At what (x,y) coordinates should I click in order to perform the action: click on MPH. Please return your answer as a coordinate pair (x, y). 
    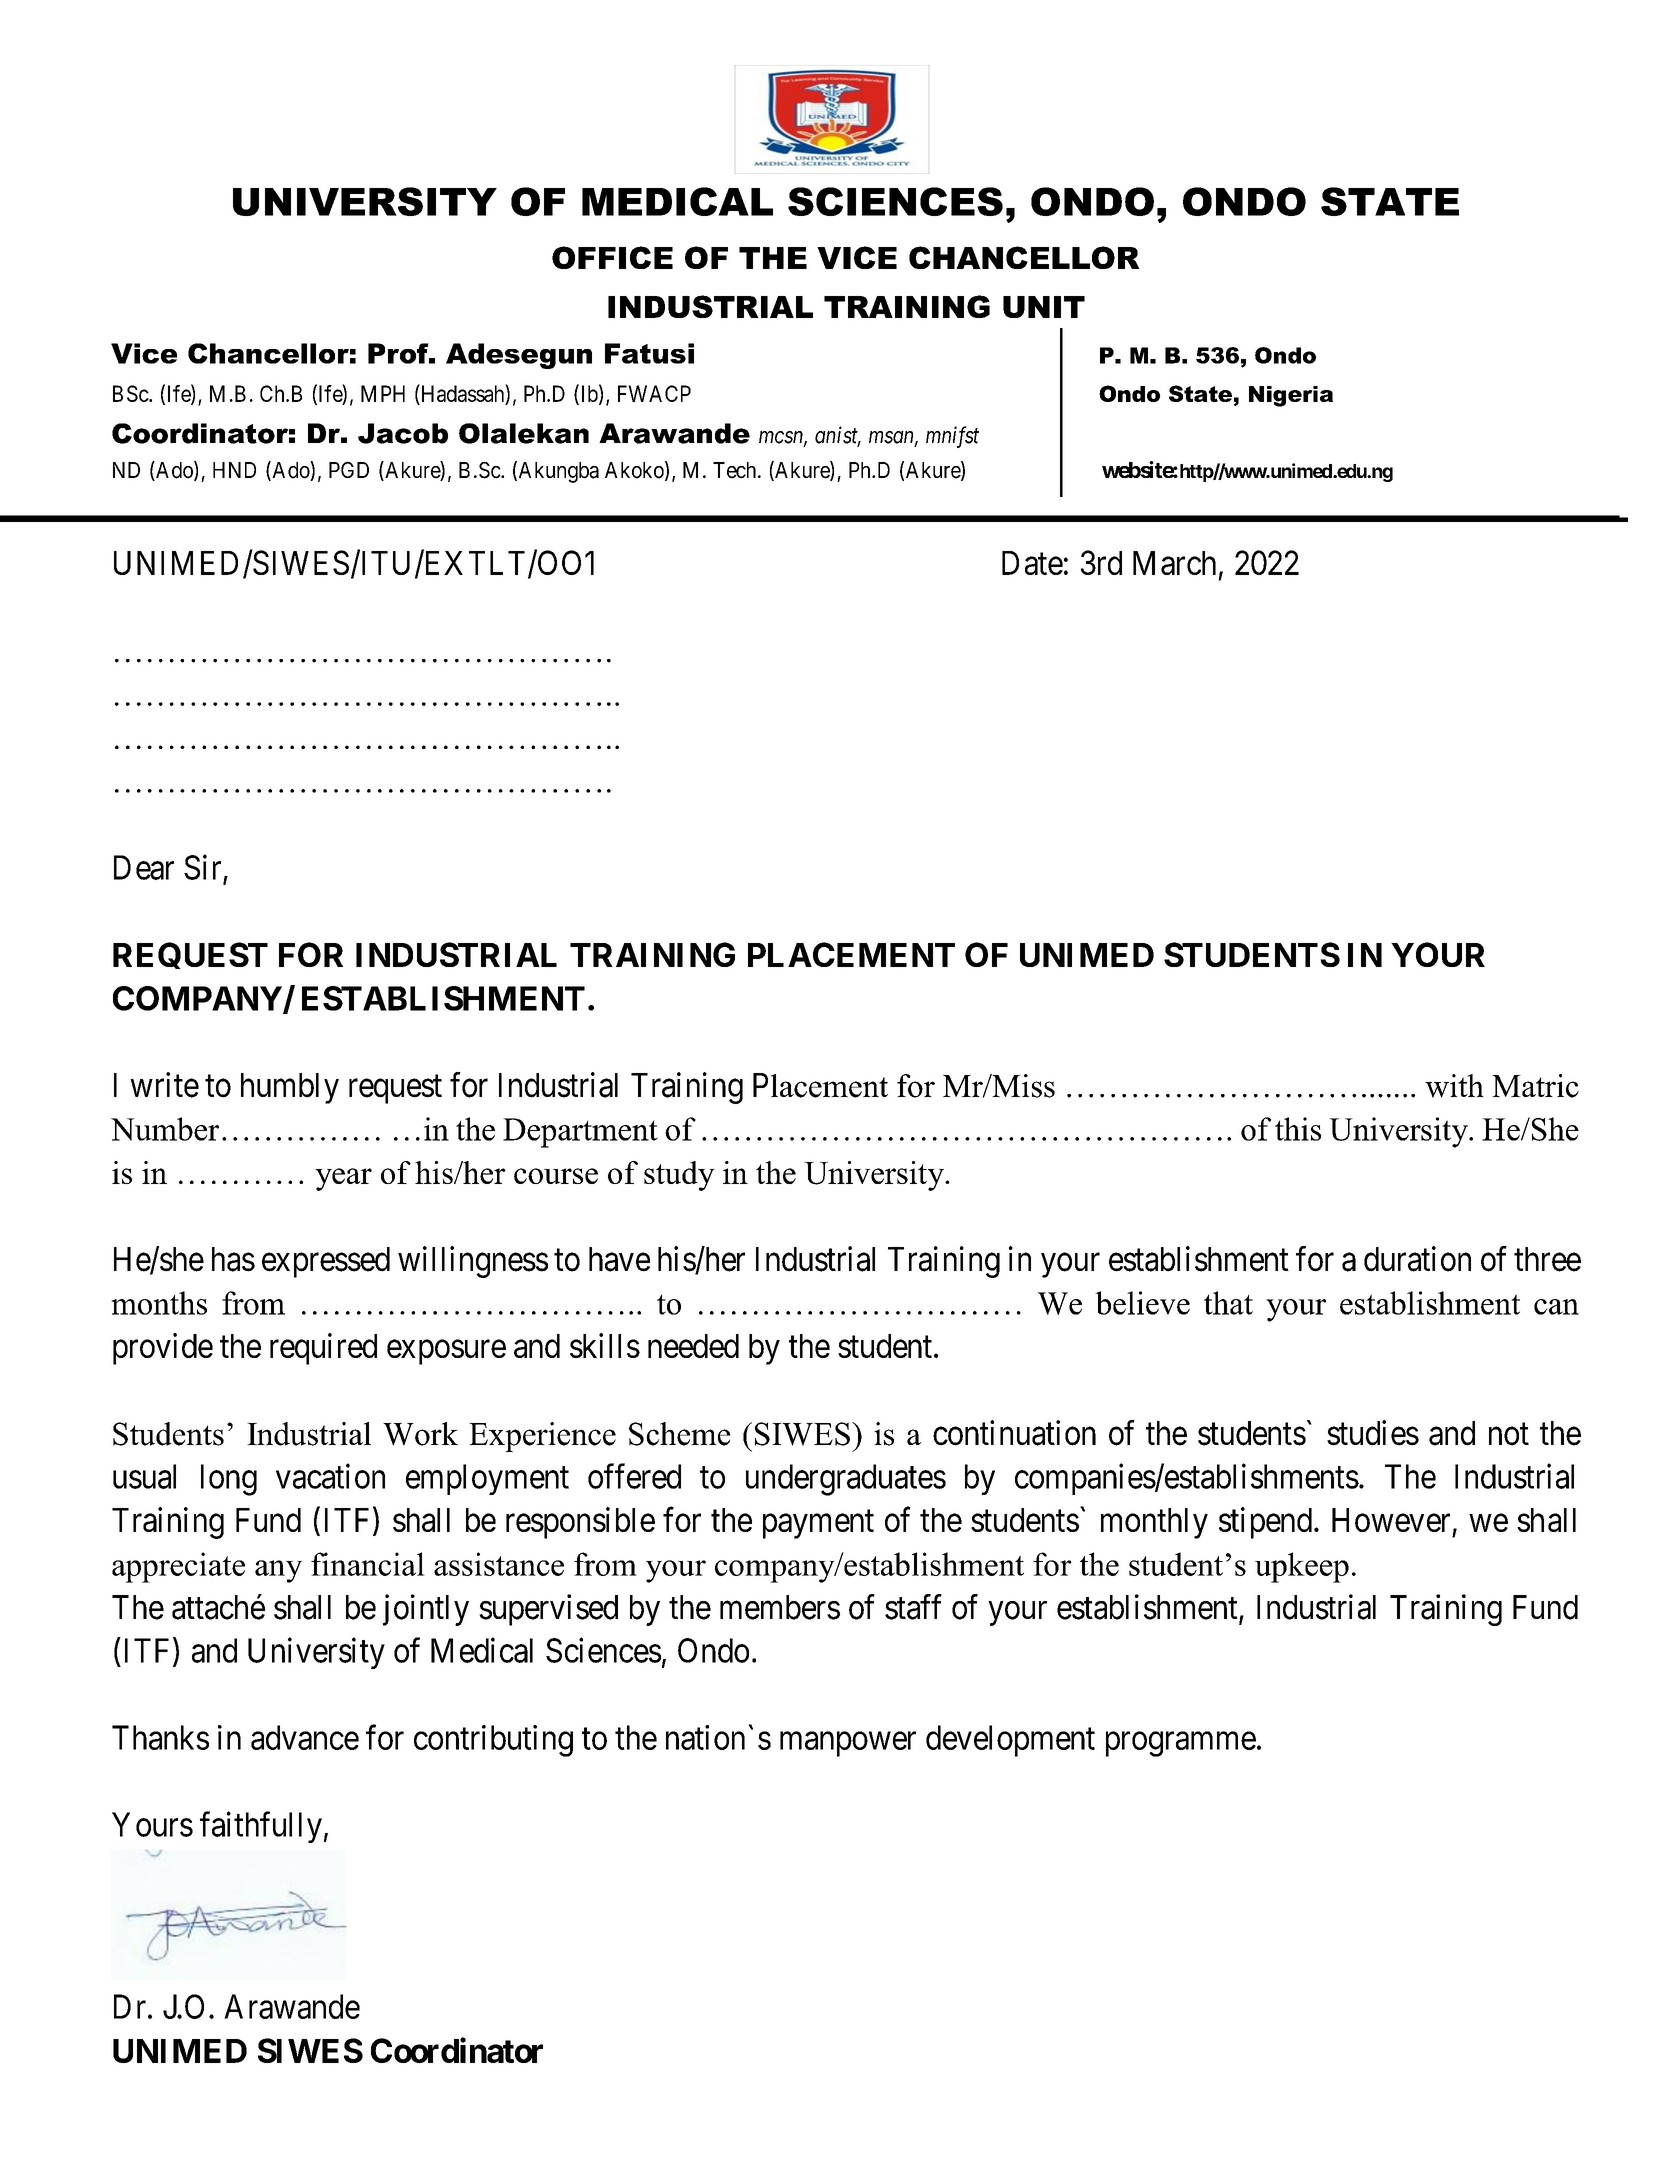
    Looking at the image, I should click on (383, 393).
